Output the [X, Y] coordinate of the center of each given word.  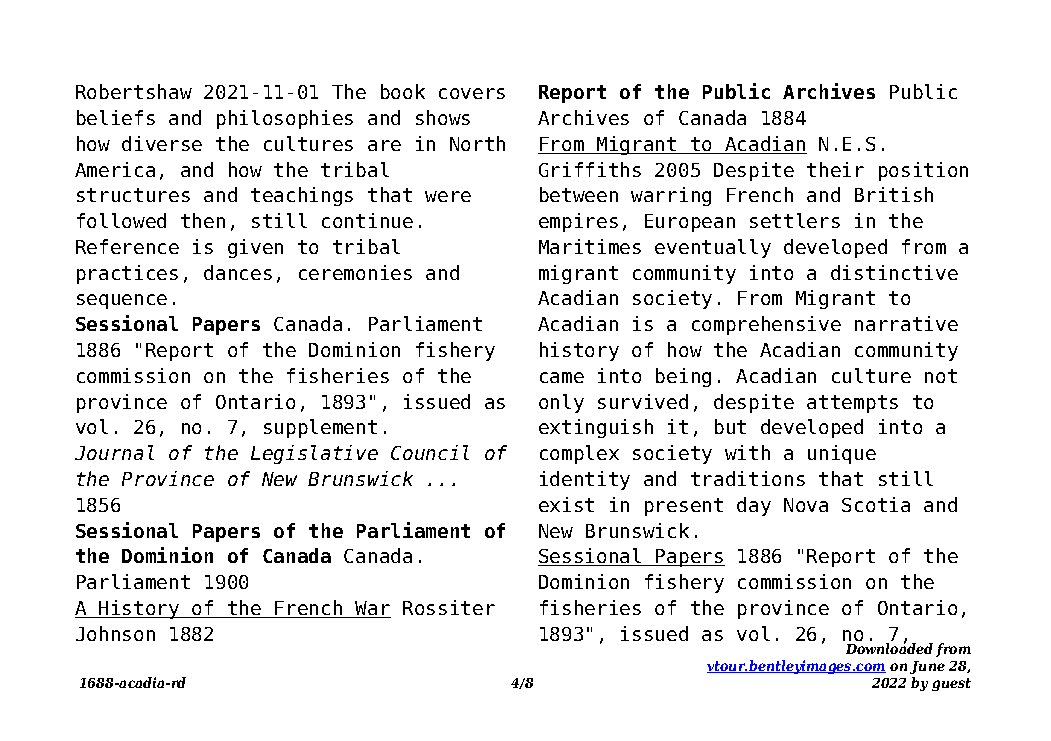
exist [566, 504]
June [927, 667]
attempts [852, 404]
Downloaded [889, 647]
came [562, 377]
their [835, 169]
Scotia [876, 504]
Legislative [314, 454]
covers [472, 93]
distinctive [894, 272]
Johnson [115, 633]
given [255, 248]
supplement [320, 428]
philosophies [285, 119]
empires [578, 222]
